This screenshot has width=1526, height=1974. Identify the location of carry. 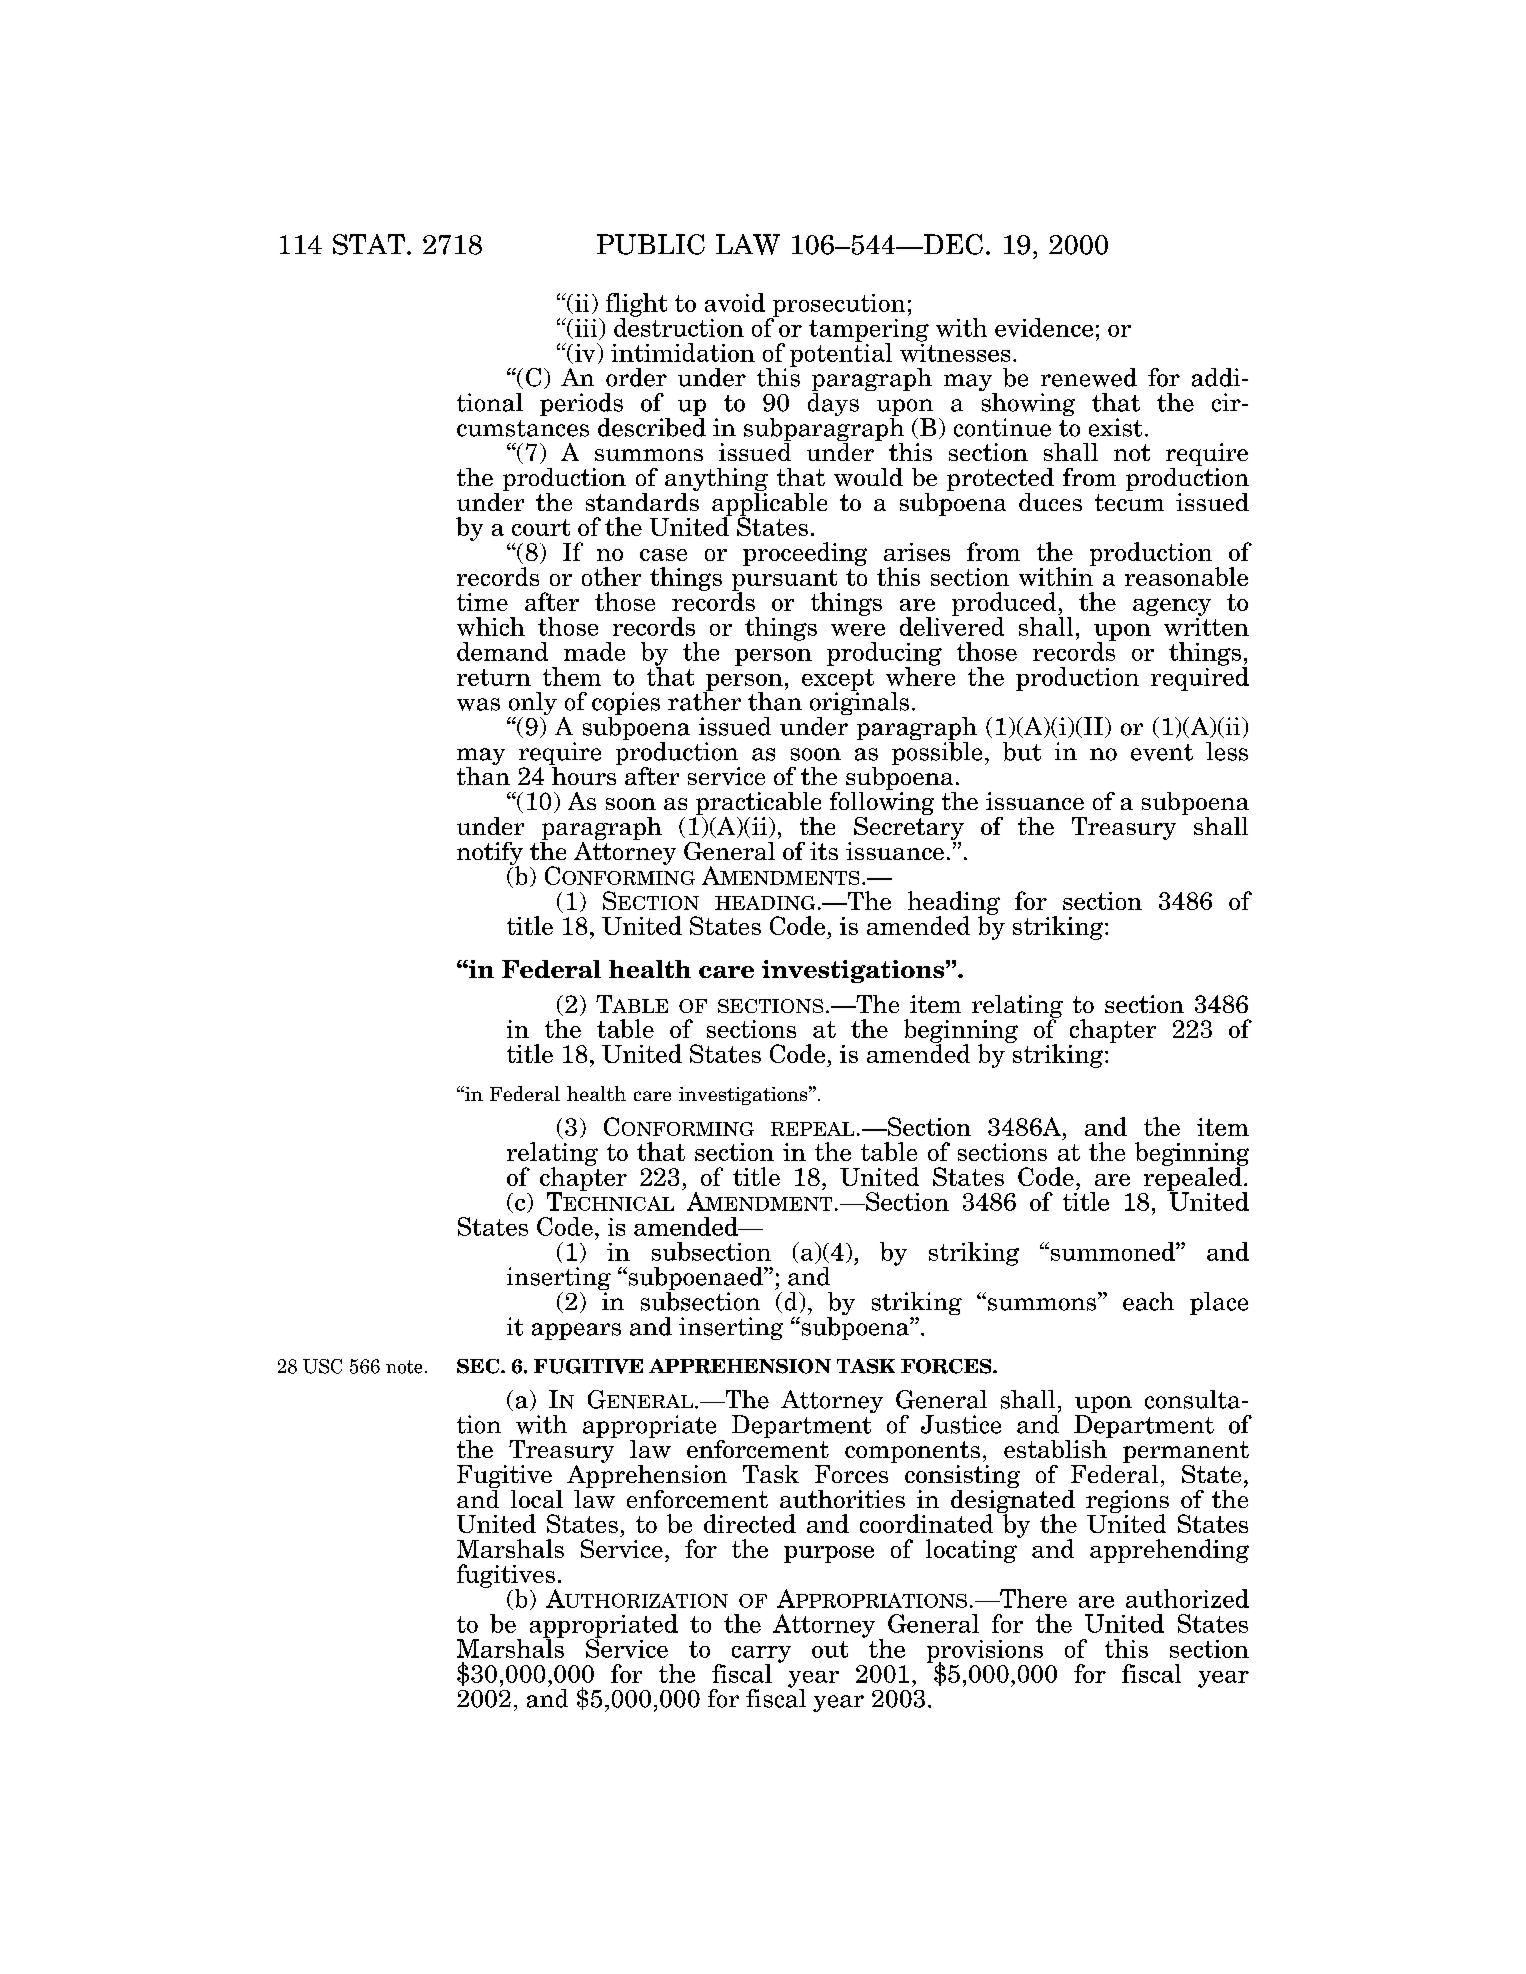
(761, 1655).
